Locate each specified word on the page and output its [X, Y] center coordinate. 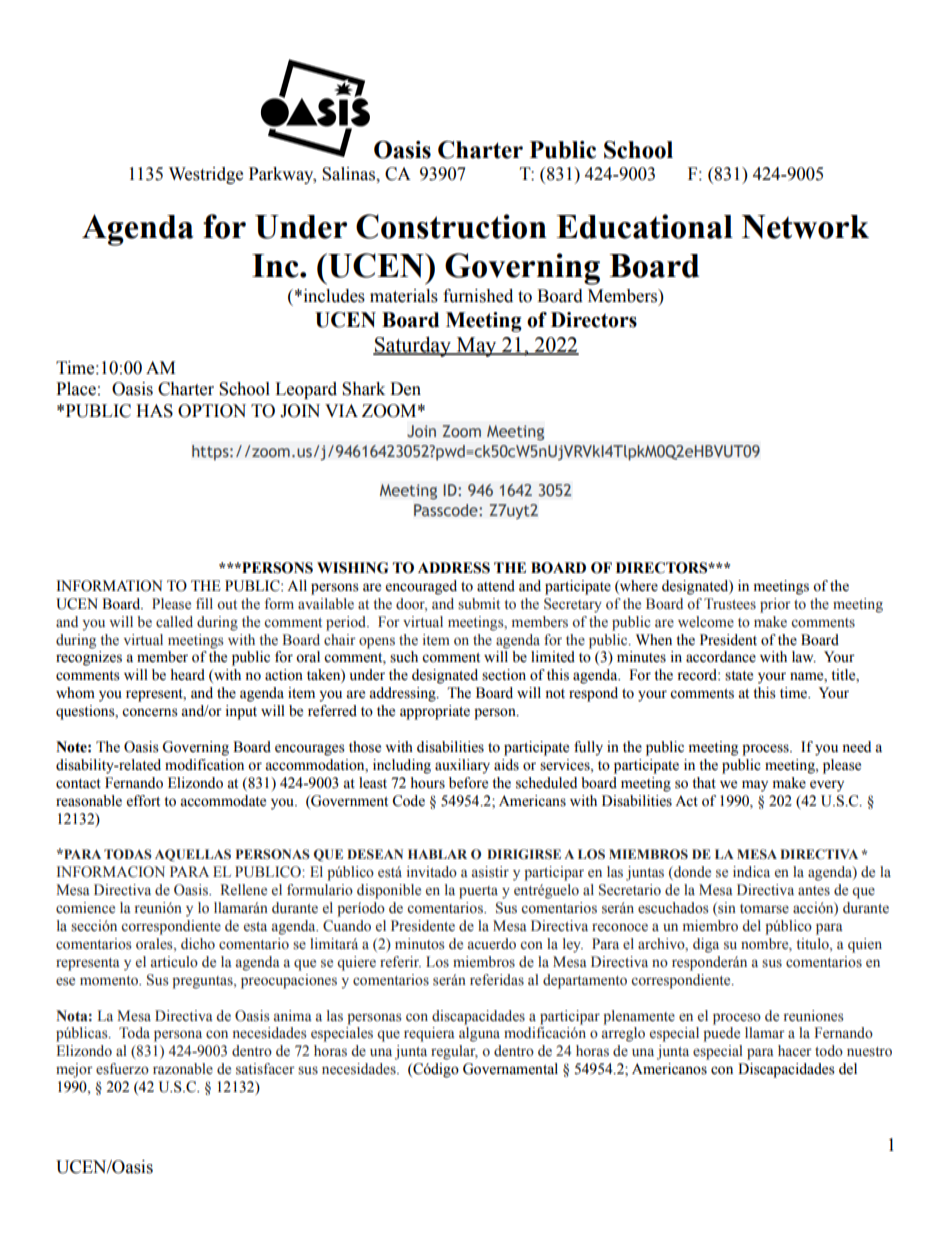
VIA [341, 410]
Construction [451, 226]
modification [204, 765]
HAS [154, 411]
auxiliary [462, 766]
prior [775, 605]
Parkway [282, 175]
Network [805, 227]
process [766, 750]
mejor [74, 1070]
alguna [479, 1034]
